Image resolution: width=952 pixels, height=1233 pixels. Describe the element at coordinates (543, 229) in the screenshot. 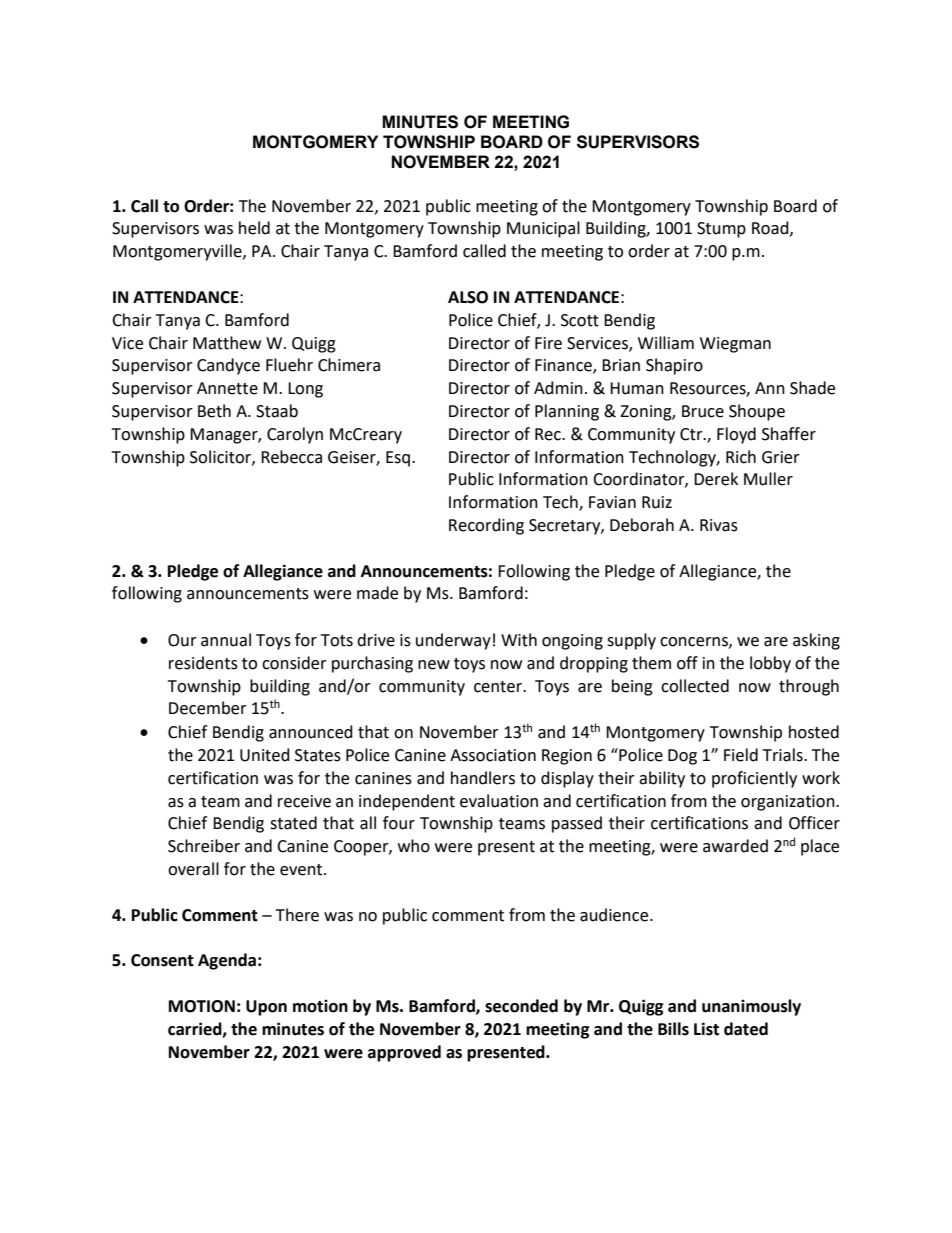

I see `Municipal` at that location.
